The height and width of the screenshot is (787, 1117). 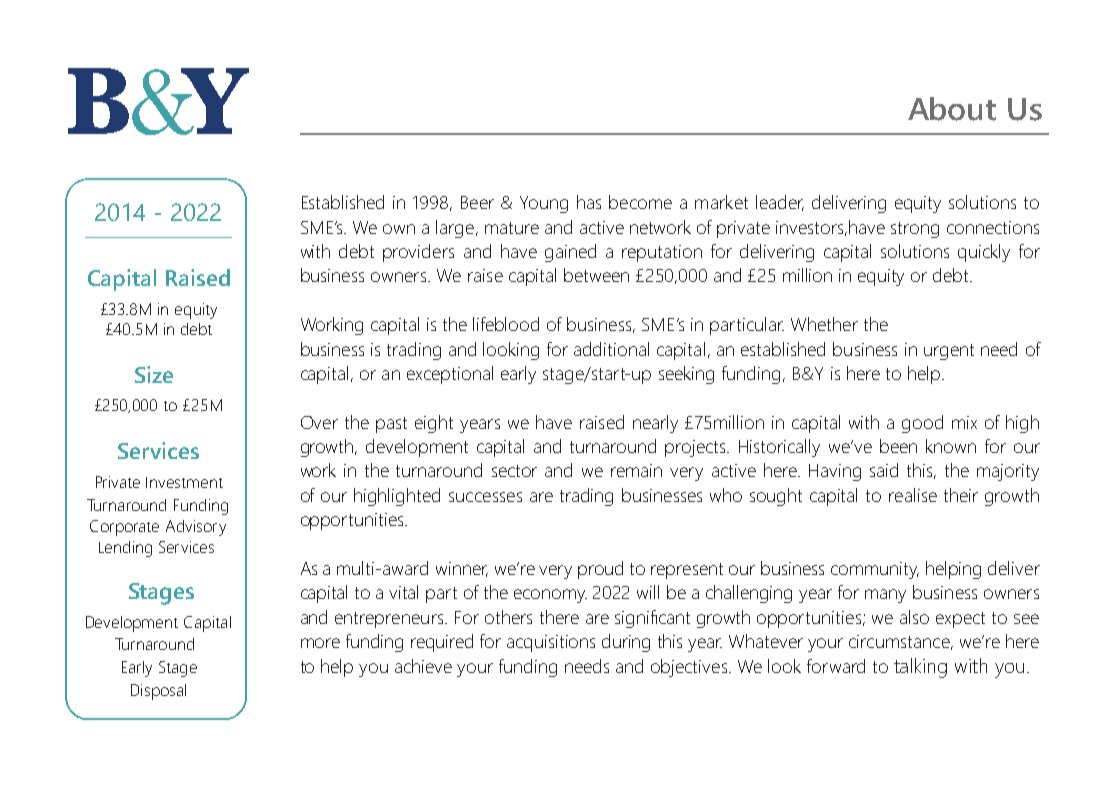 I want to click on has, so click(x=589, y=202).
